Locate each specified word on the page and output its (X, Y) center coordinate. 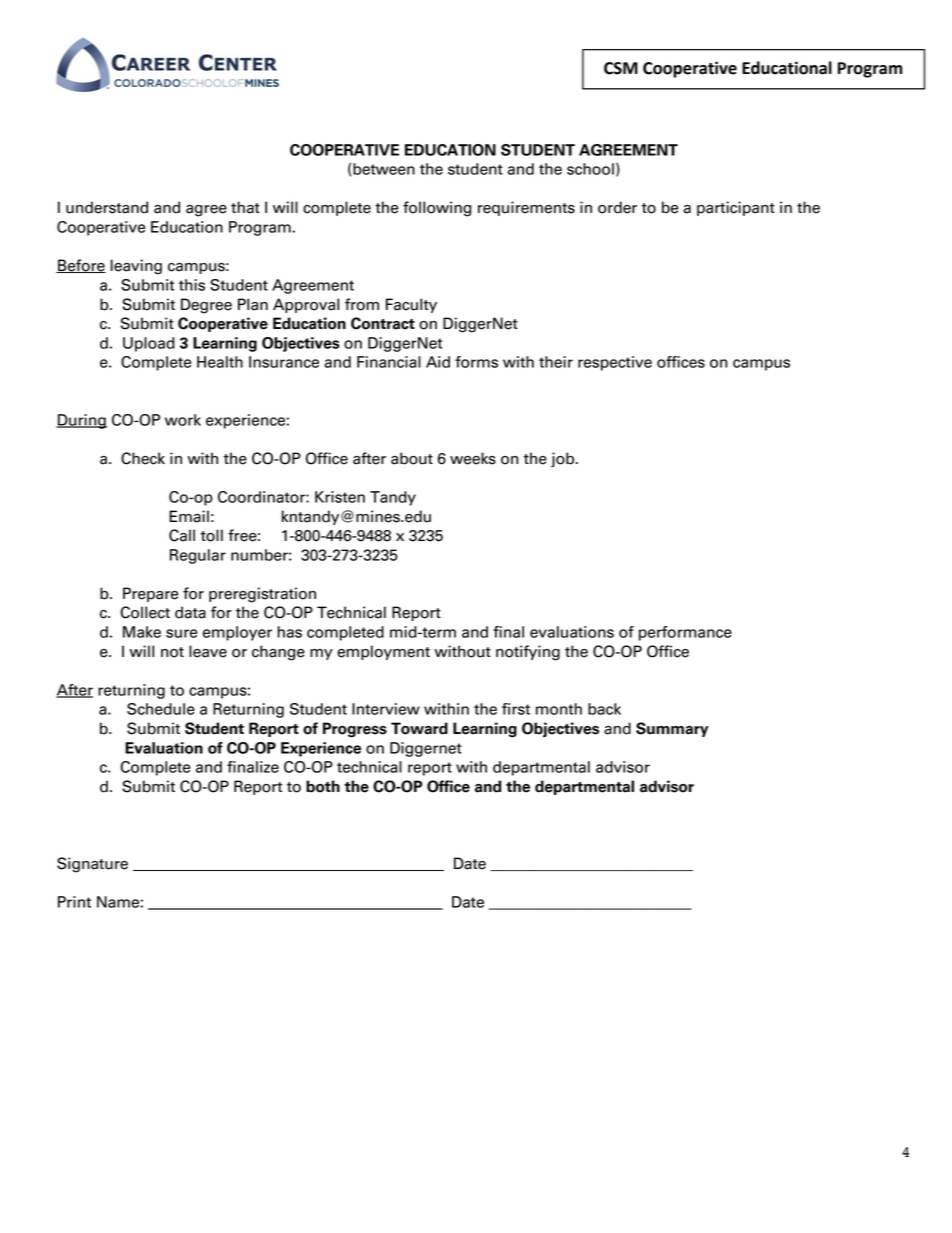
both (323, 786)
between (384, 169)
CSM (621, 68)
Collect (145, 612)
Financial (389, 362)
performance (685, 633)
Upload (149, 344)
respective (615, 363)
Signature (92, 865)
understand (107, 207)
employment (383, 652)
